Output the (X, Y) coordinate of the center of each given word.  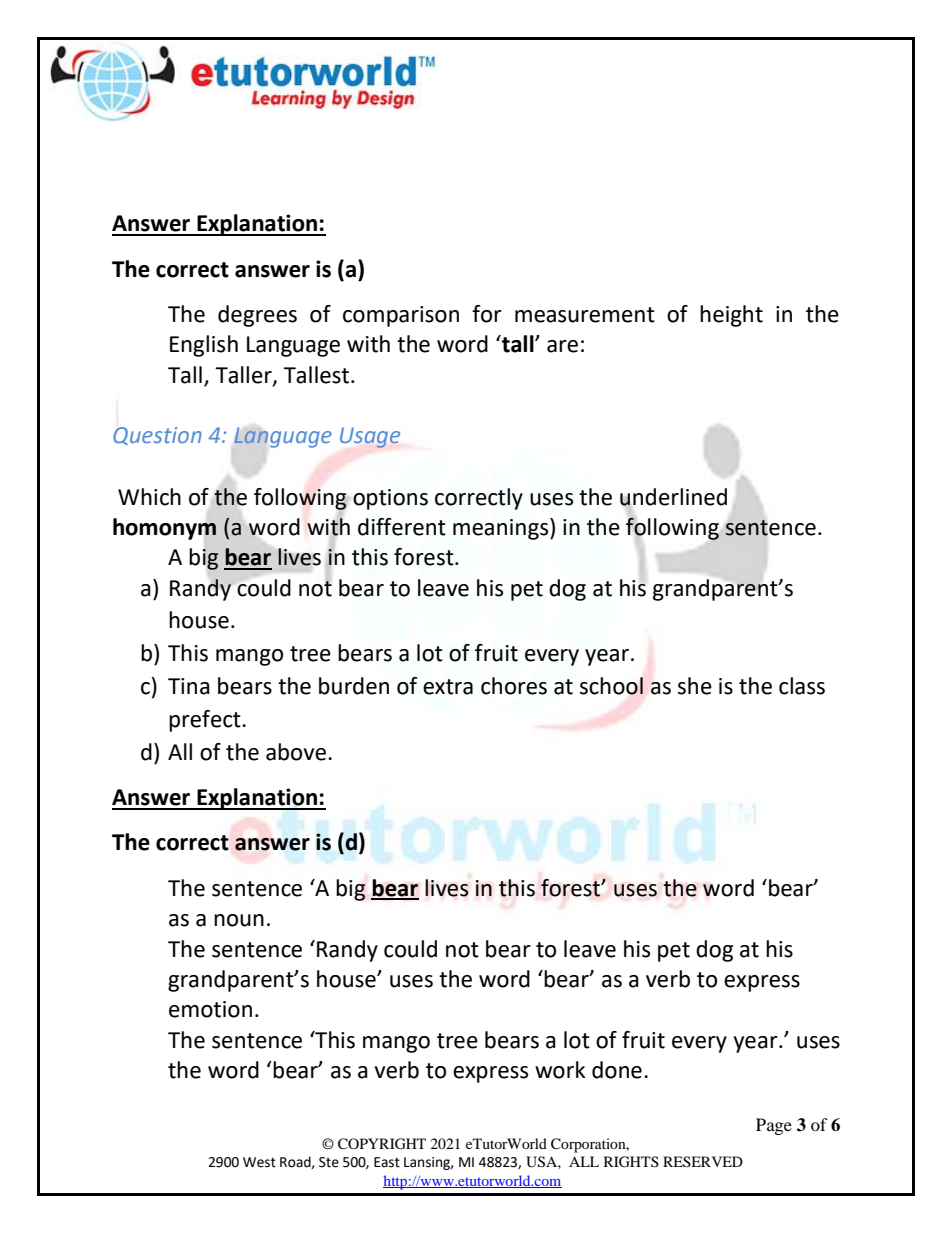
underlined (673, 497)
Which (149, 497)
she (695, 686)
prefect (206, 721)
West (259, 1162)
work (560, 1070)
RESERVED (703, 1161)
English (204, 346)
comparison (401, 316)
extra (448, 687)
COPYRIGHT (382, 1144)
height (731, 316)
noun (239, 920)
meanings (502, 529)
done (617, 1070)
